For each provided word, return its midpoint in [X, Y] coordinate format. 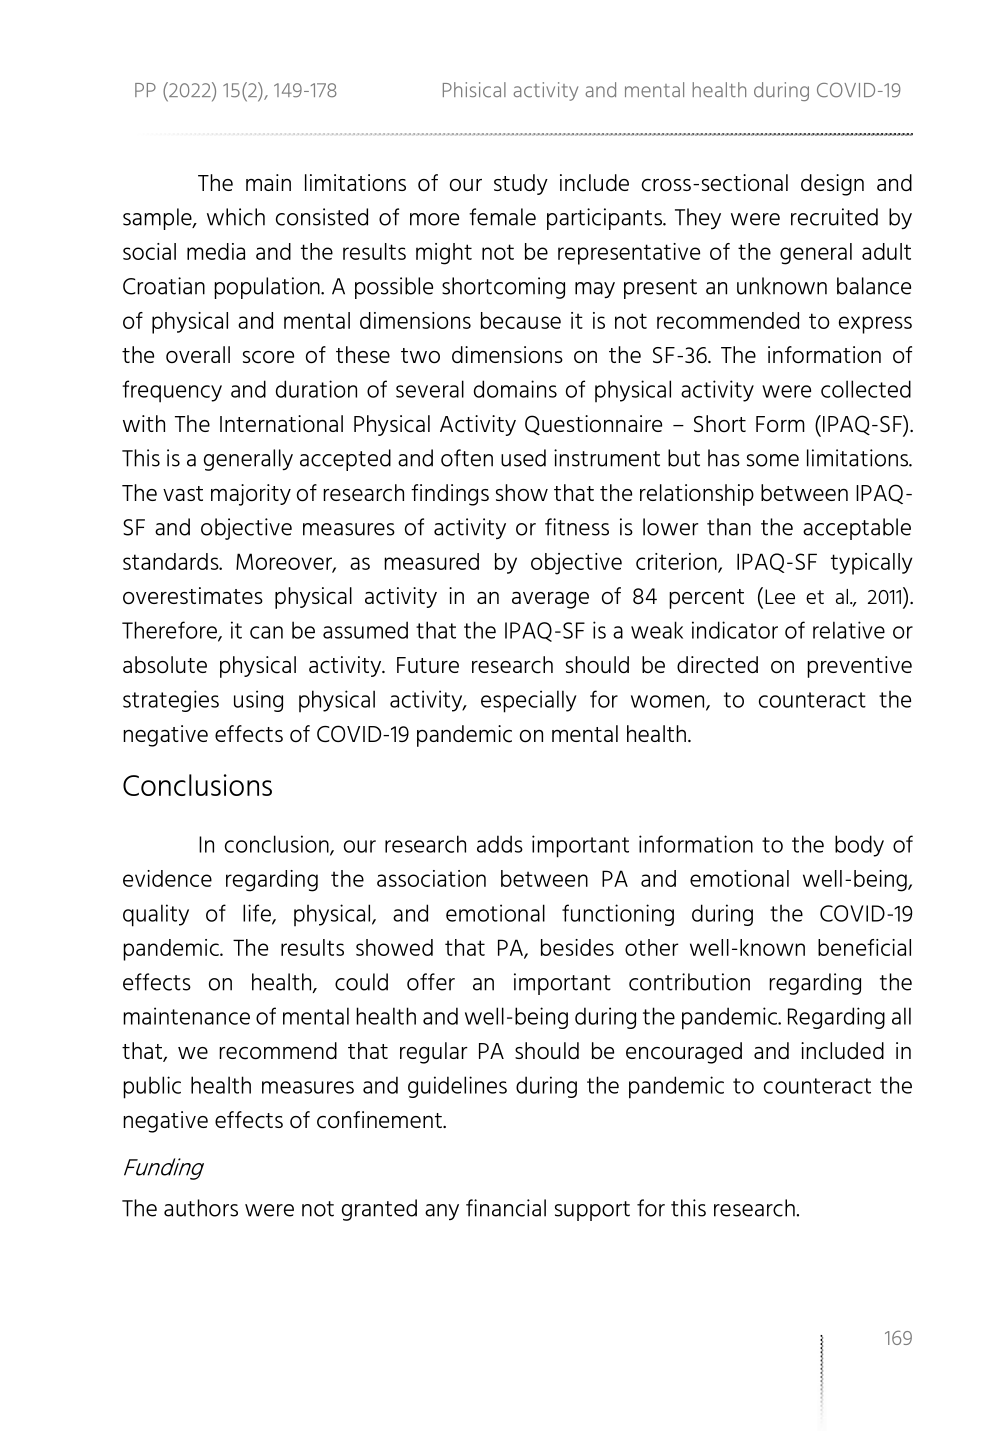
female [502, 217]
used [523, 458]
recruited [834, 217]
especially [529, 701]
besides [577, 947]
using [258, 701]
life [258, 914]
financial [506, 1208]
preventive [859, 667]
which [236, 217]
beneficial [864, 947]
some [773, 460]
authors [201, 1208]
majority [251, 495]
